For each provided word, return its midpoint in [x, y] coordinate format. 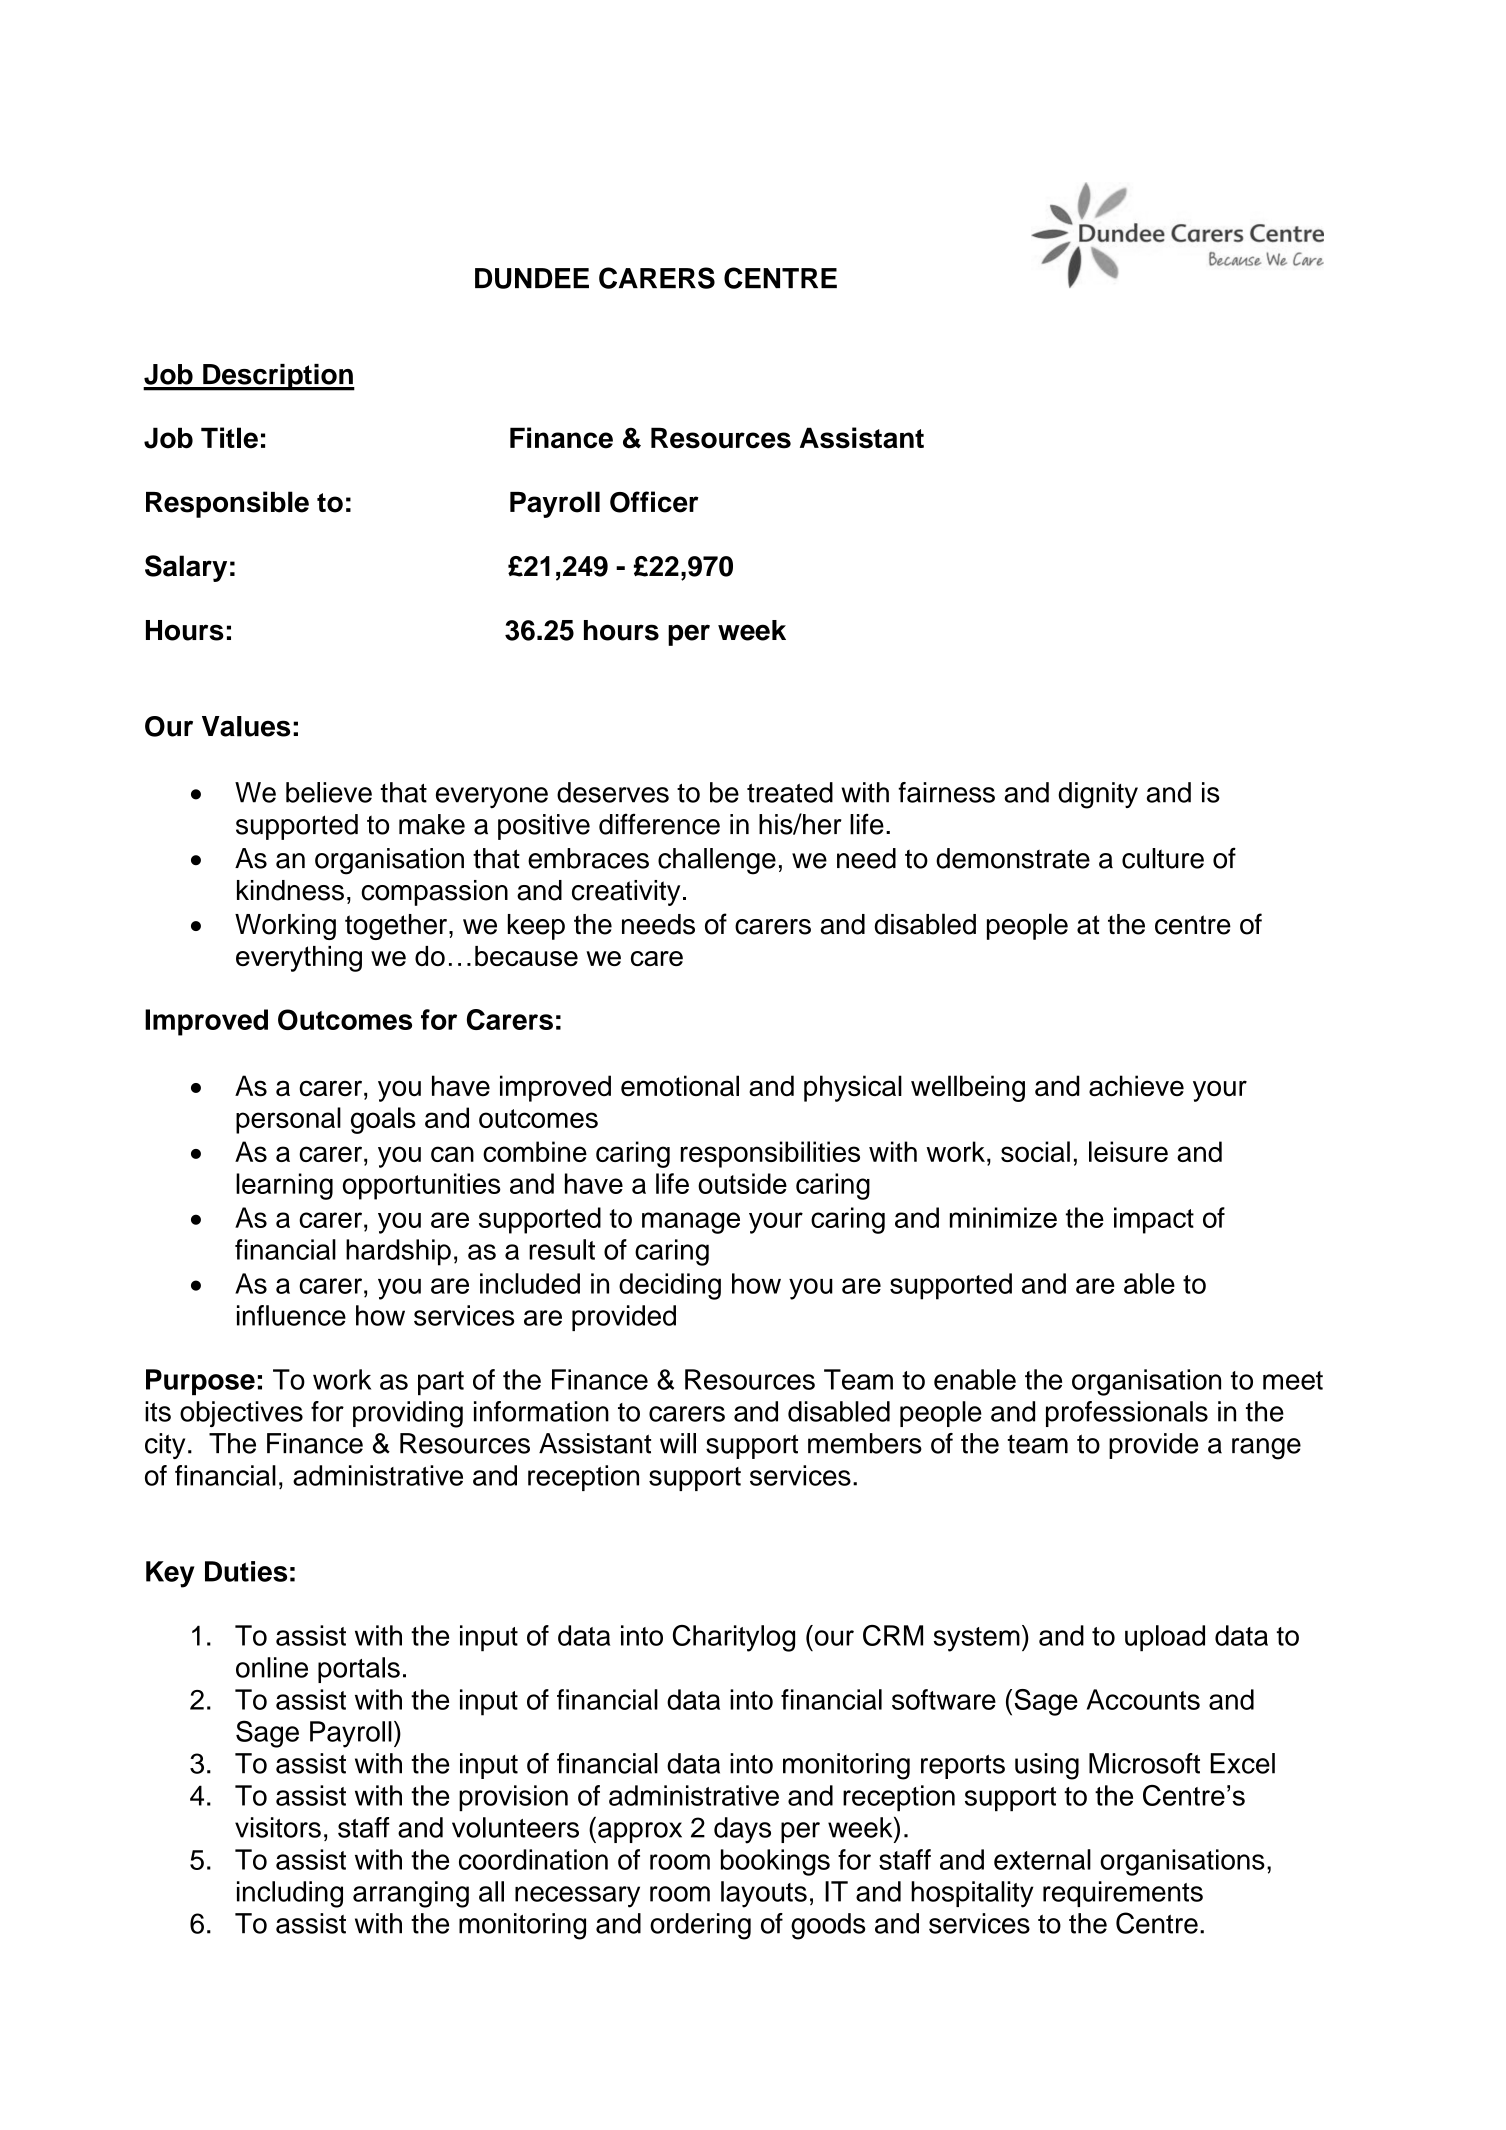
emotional [680, 1086]
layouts [764, 1894]
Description [278, 377]
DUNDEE [532, 278]
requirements [1123, 1894]
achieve [1136, 1086]
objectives [241, 1414]
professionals [1127, 1414]
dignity [1098, 795]
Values [246, 726]
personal [288, 1120]
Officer [654, 502]
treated [790, 792]
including [290, 1894]
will [678, 1443]
